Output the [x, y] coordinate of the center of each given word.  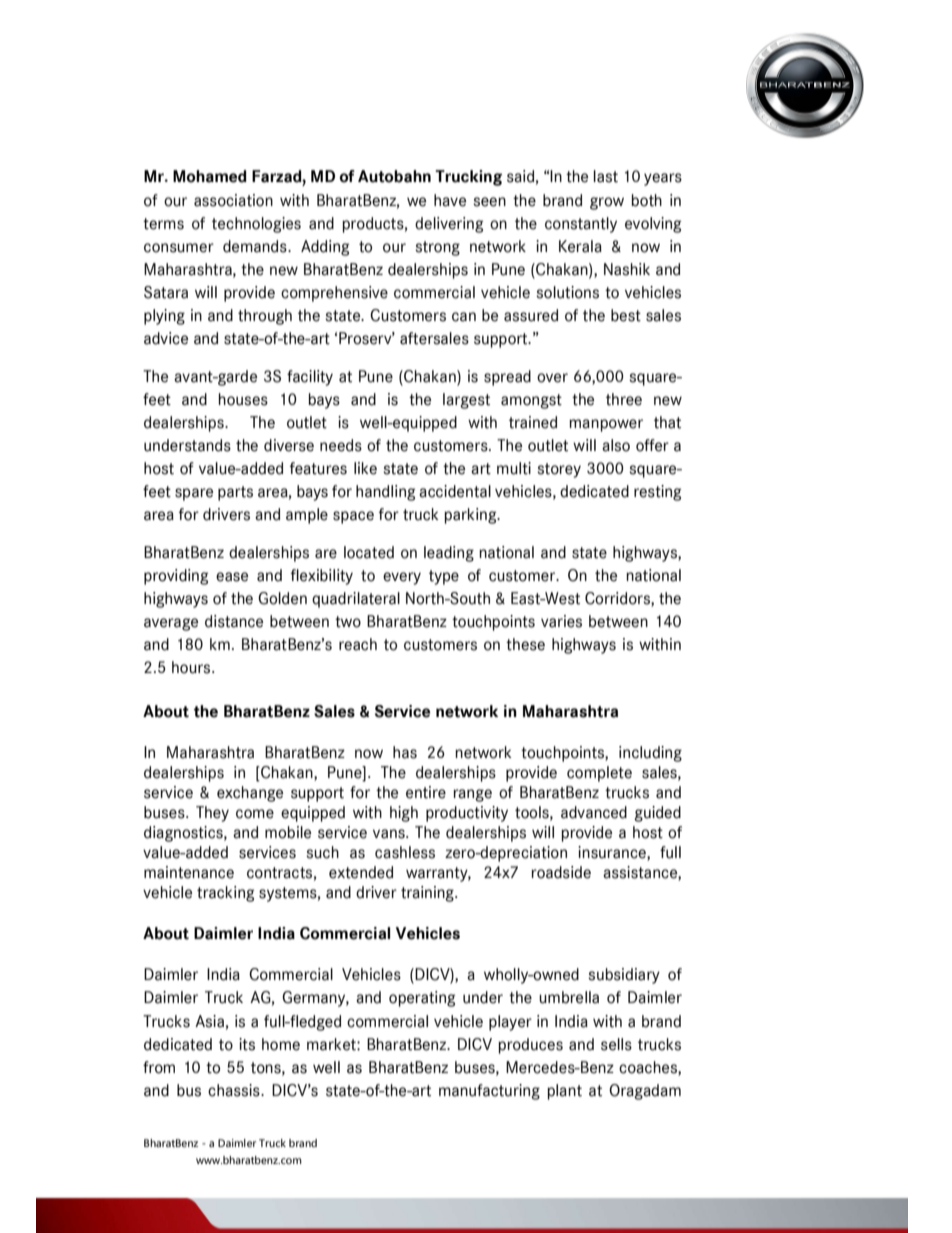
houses [243, 399]
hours [192, 667]
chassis [235, 1090]
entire [426, 792]
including [650, 754]
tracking [225, 894]
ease [232, 577]
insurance [613, 853]
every [402, 578]
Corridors [618, 599]
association [233, 200]
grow [607, 203]
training [428, 894]
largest [466, 401]
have [450, 200]
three [624, 399]
